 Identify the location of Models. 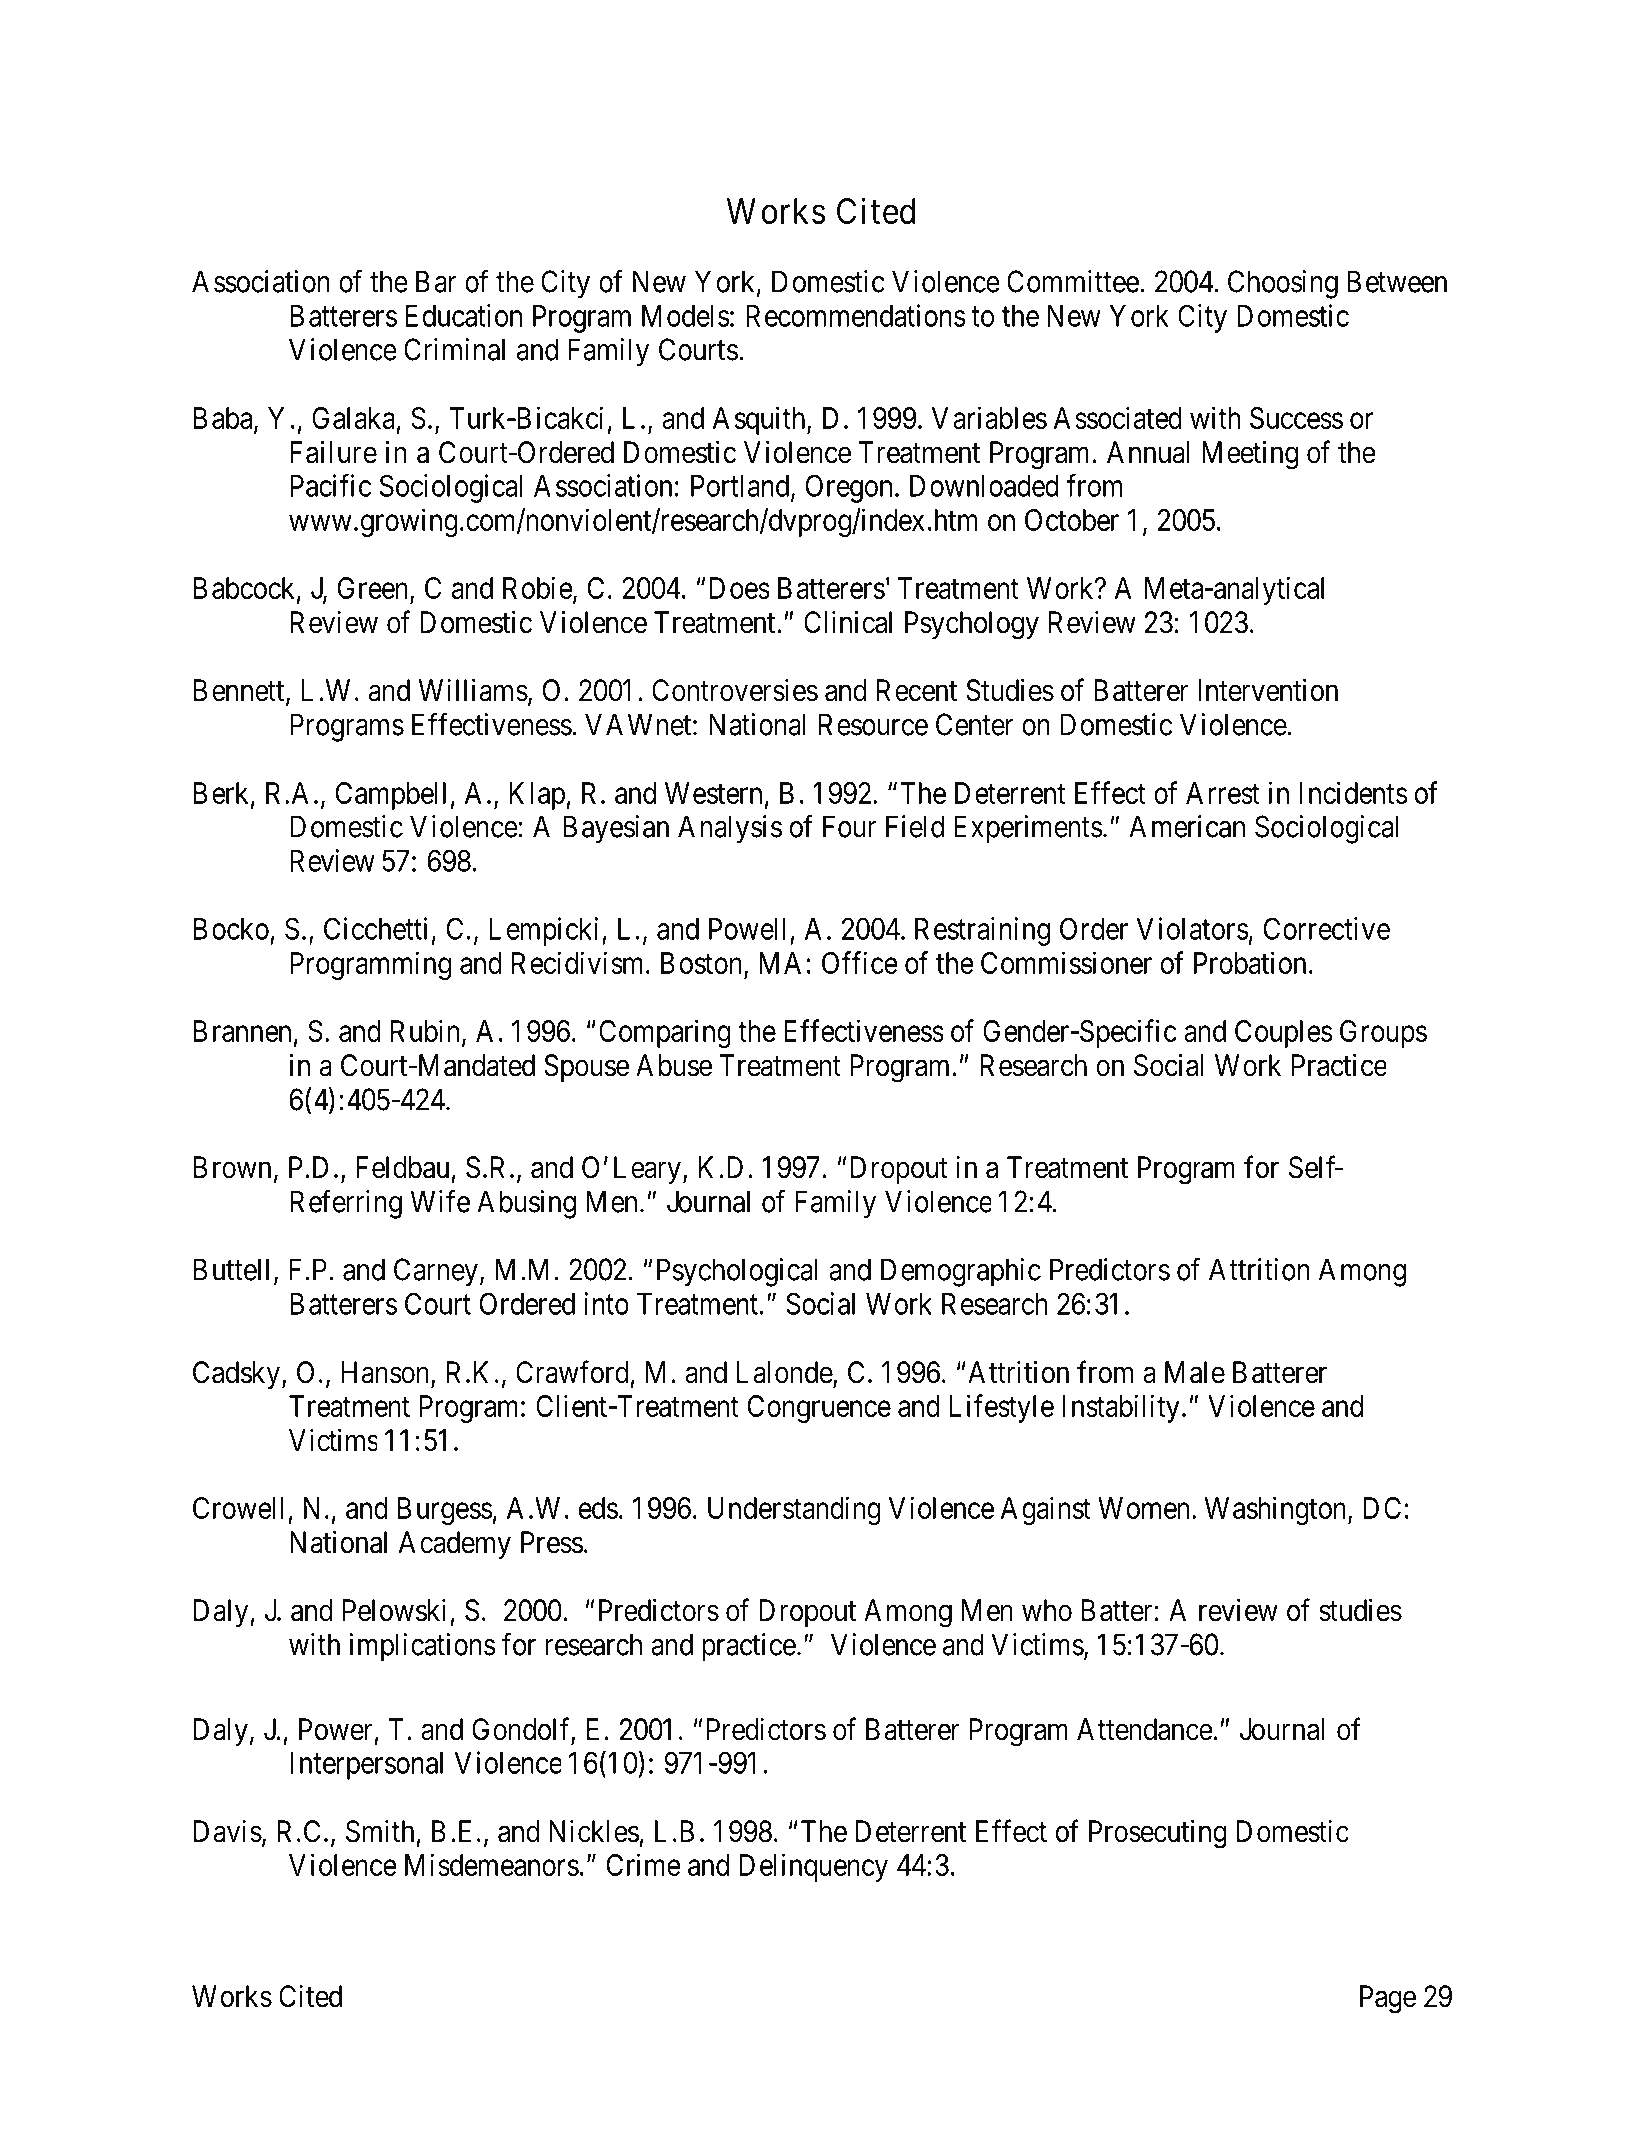
(686, 316).
